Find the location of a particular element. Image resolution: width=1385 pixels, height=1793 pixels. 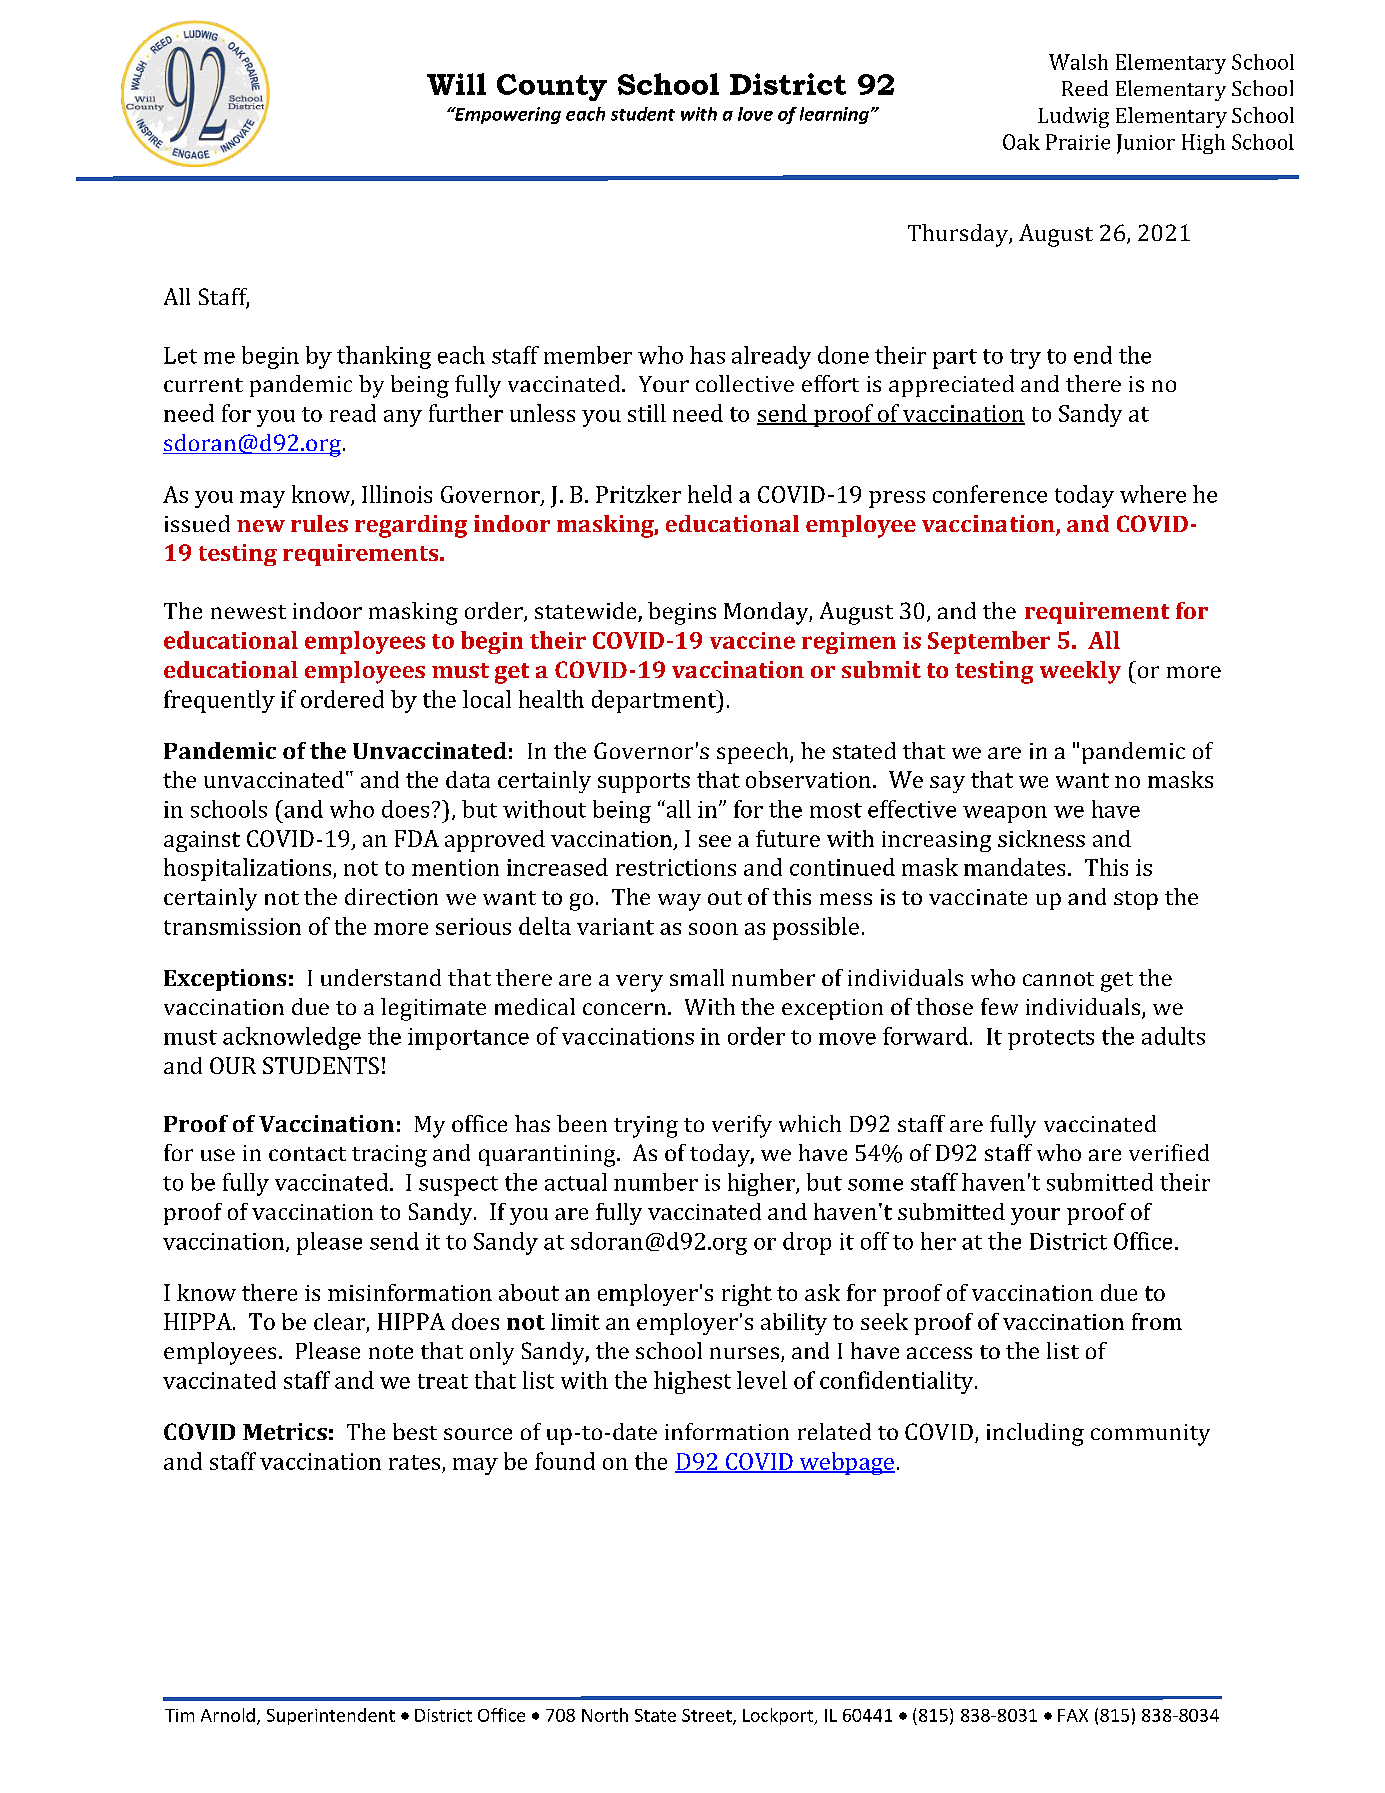

nurses is located at coordinates (746, 1354).
